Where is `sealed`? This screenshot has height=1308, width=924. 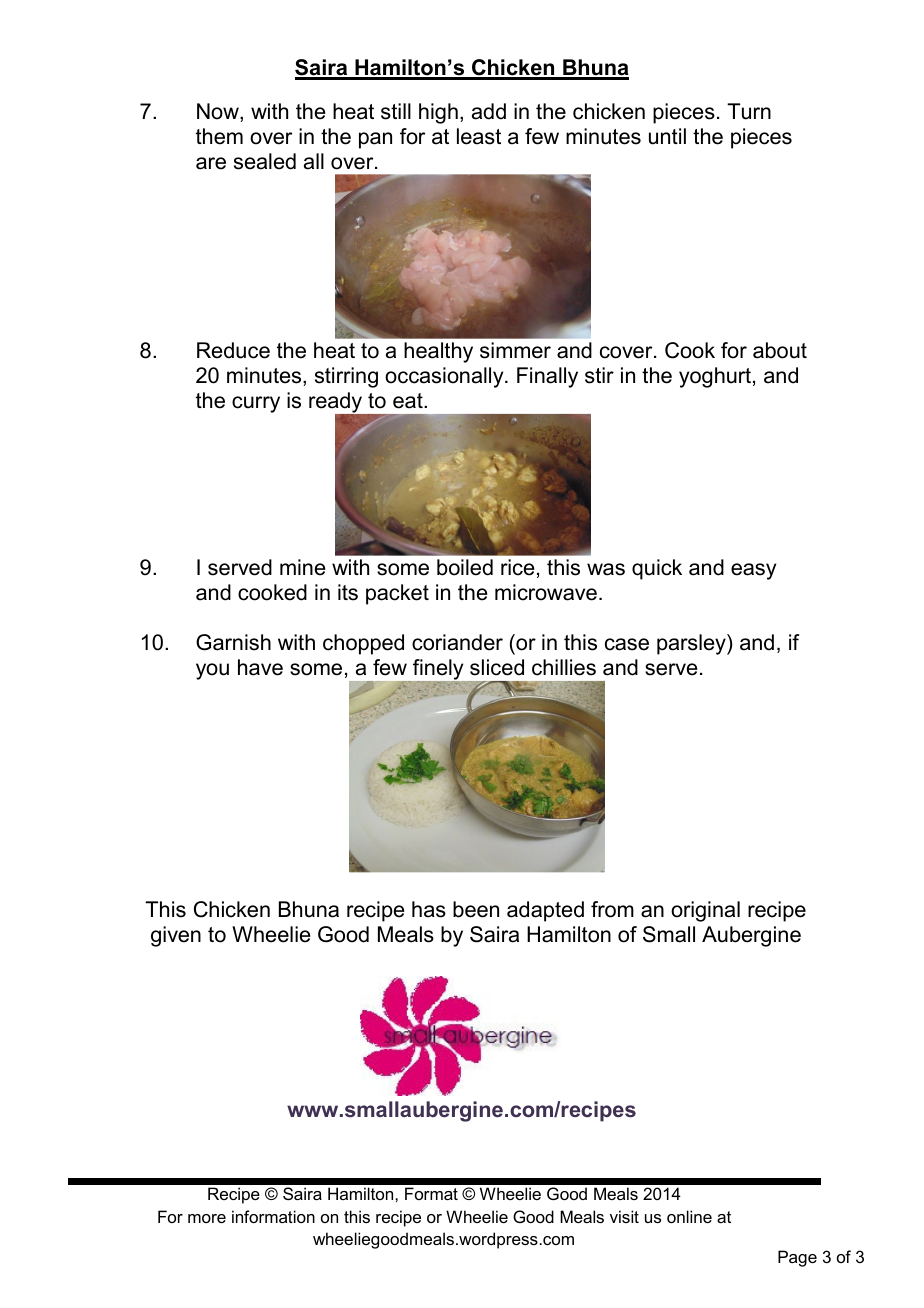
sealed is located at coordinates (265, 161).
